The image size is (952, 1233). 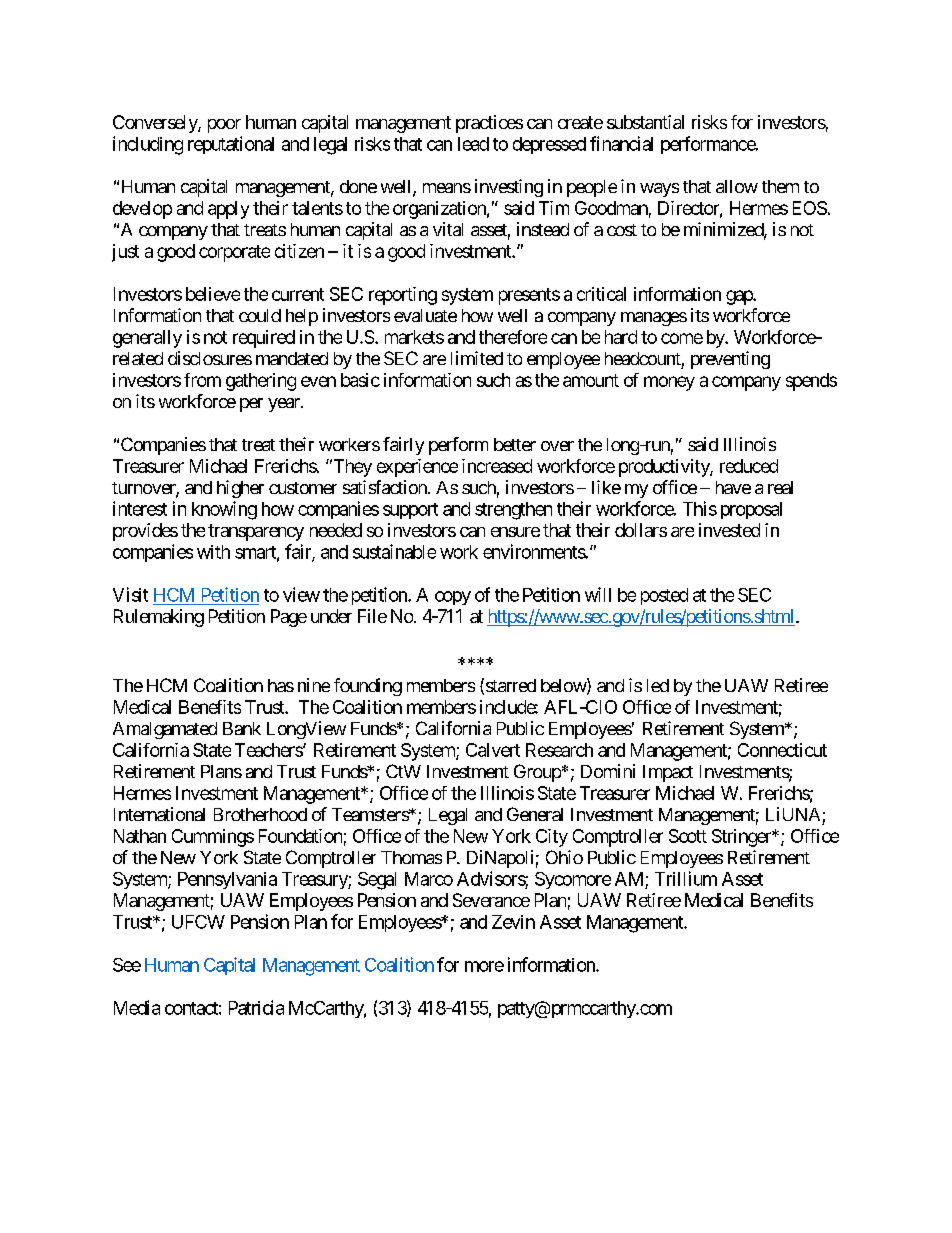 I want to click on invested, so click(x=729, y=530).
